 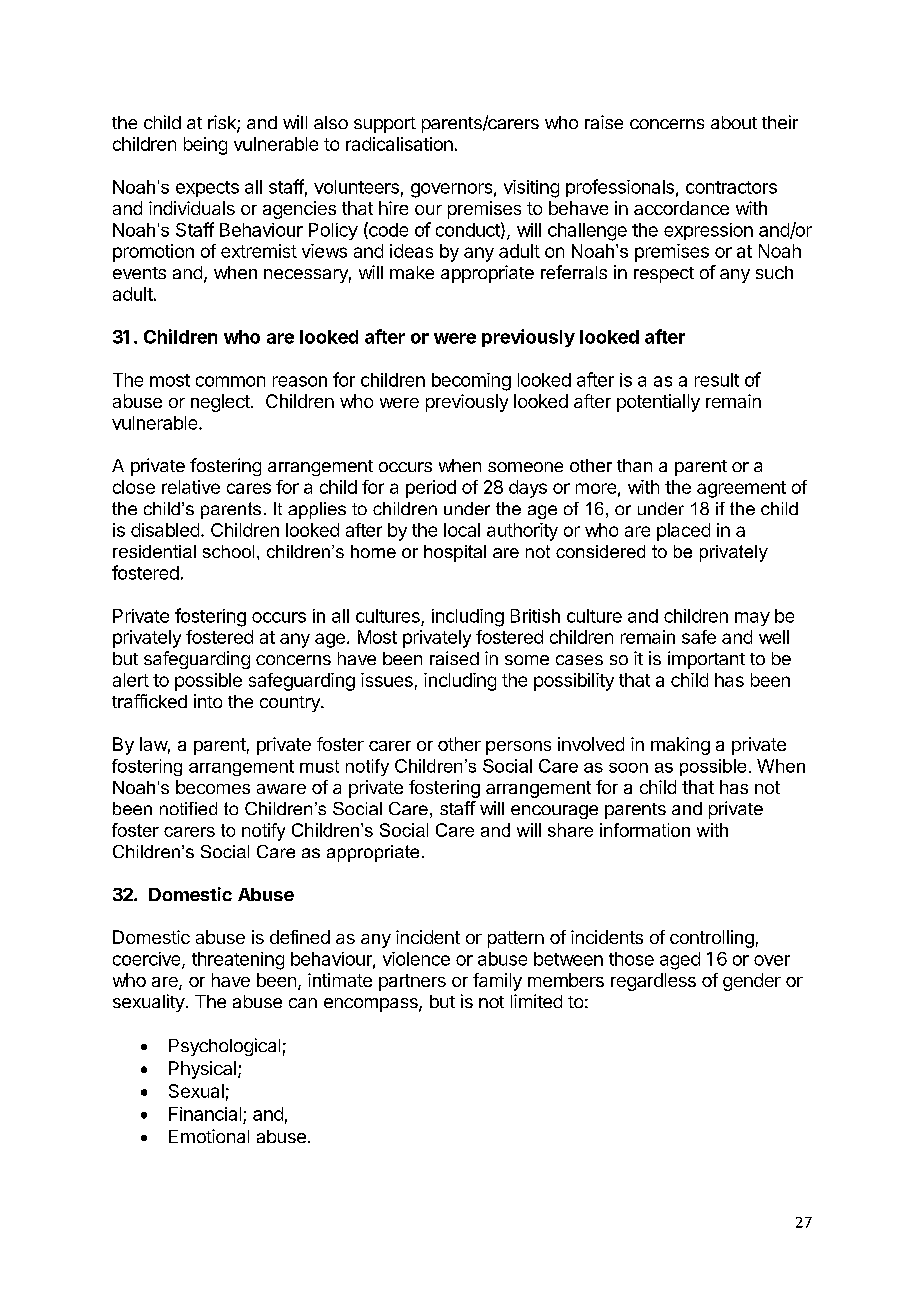 What do you see at coordinates (399, 144) in the image?
I see `radicalisation` at bounding box center [399, 144].
